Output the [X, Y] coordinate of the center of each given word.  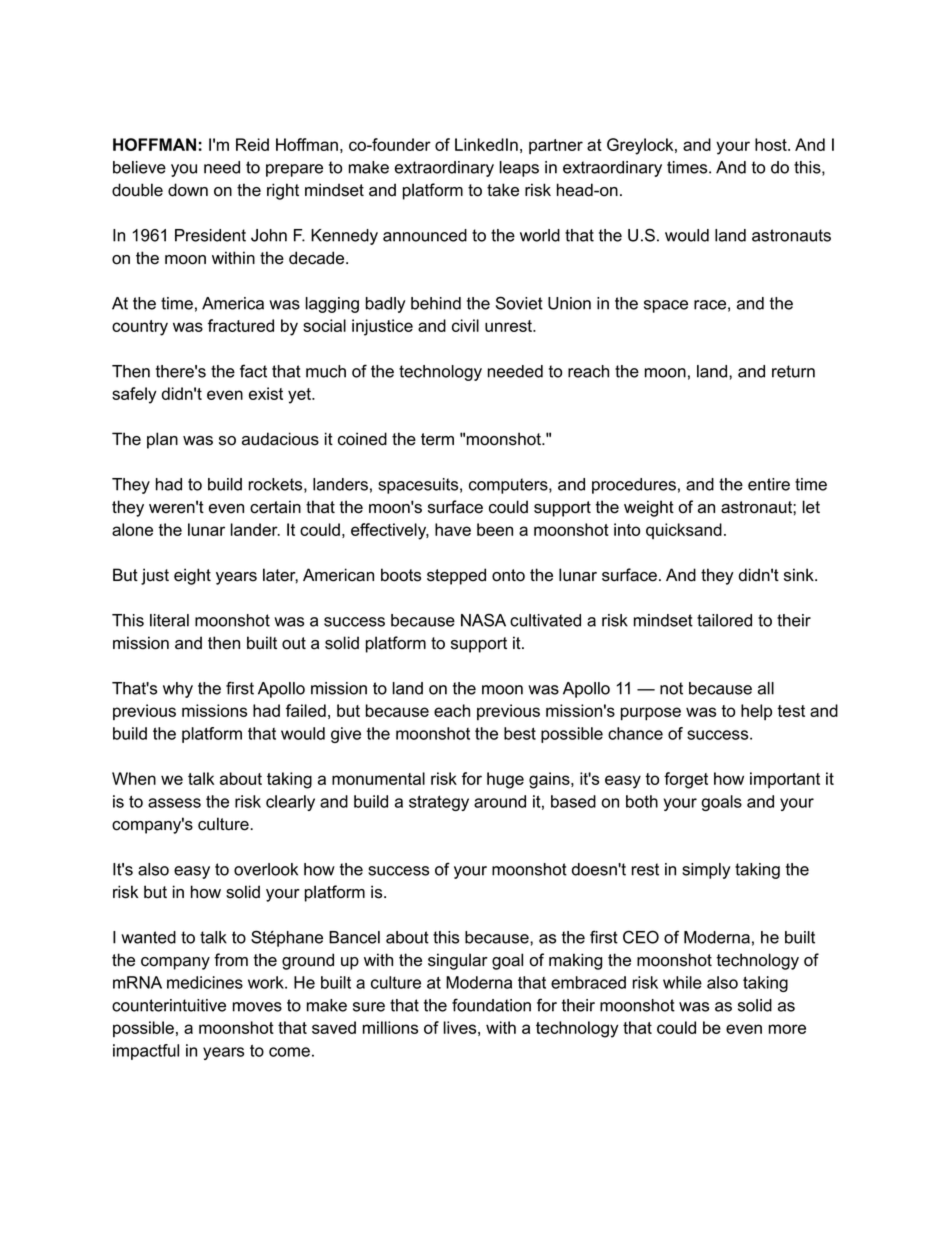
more [787, 1029]
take [503, 190]
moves [257, 1007]
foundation [491, 1005]
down [188, 190]
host [772, 144]
